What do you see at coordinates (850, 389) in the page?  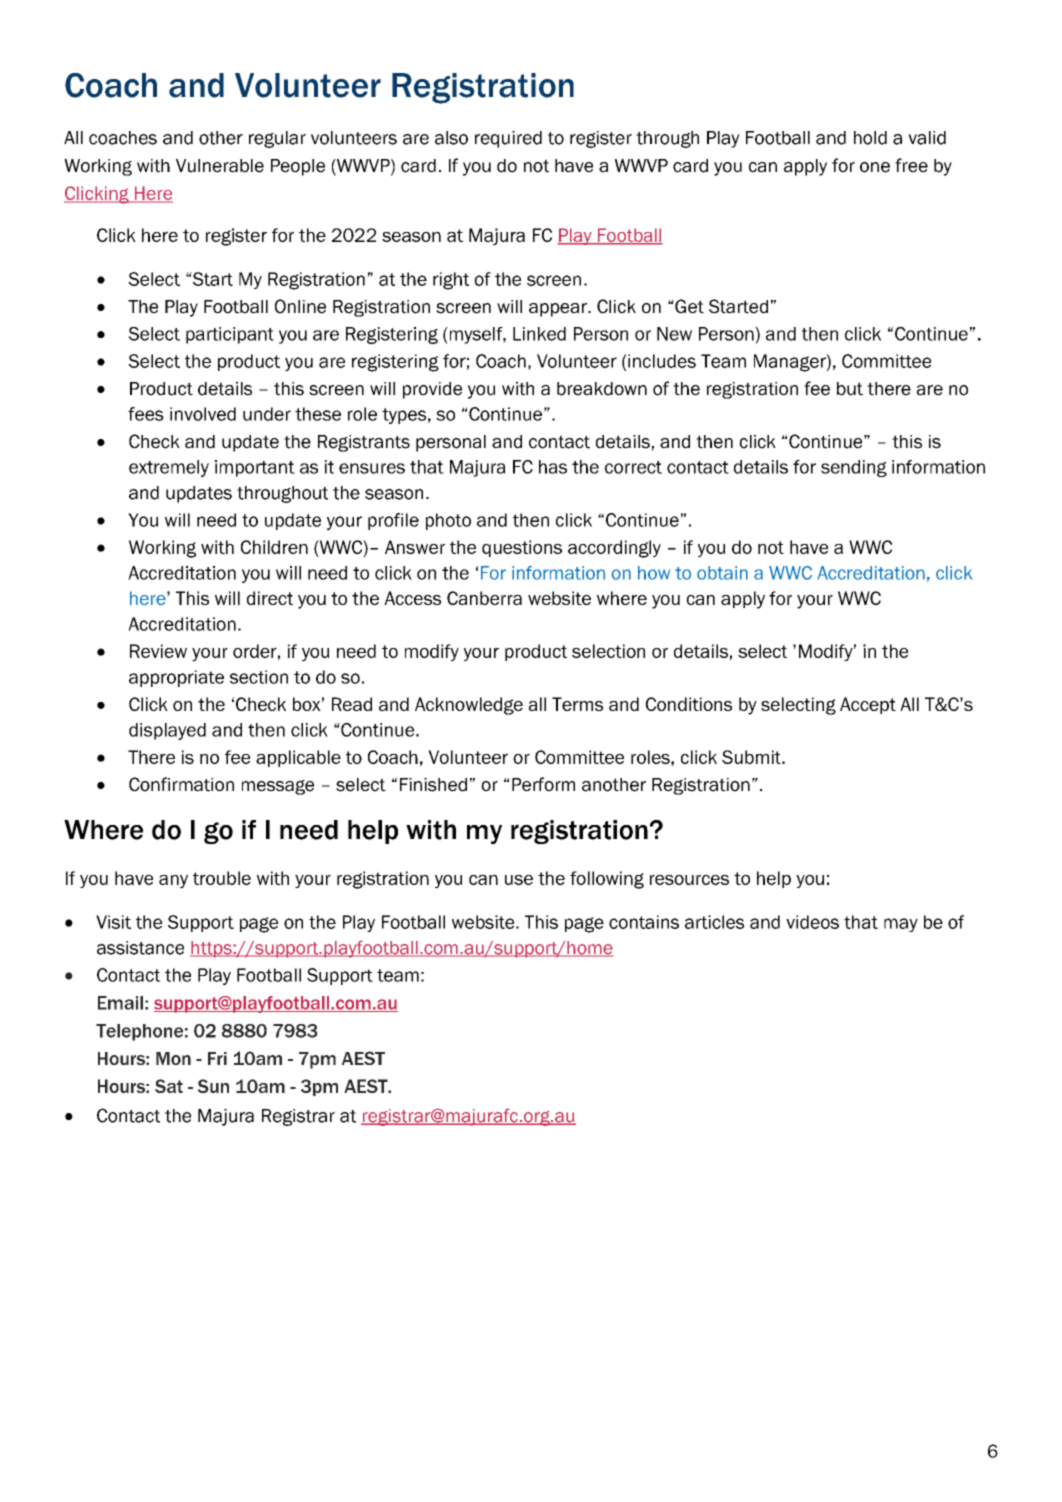 I see `but` at bounding box center [850, 389].
